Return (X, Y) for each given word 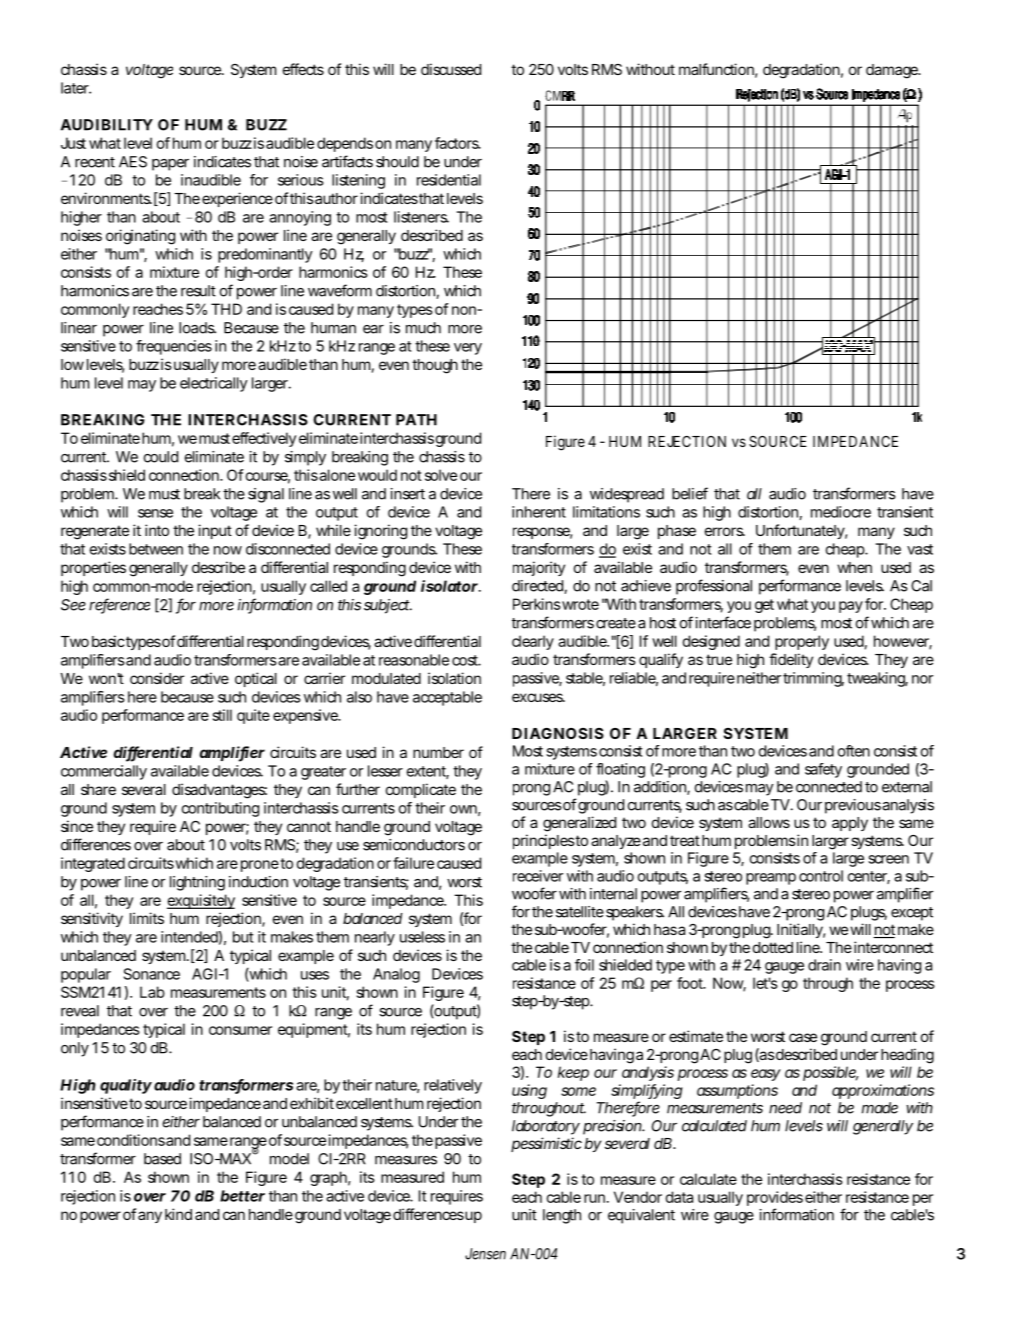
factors (458, 143)
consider (157, 678)
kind (178, 1214)
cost (466, 660)
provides (775, 1200)
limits (147, 918)
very (468, 349)
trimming (813, 679)
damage (893, 71)
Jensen (485, 1254)
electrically (214, 384)
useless (422, 937)
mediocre (841, 512)
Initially (801, 930)
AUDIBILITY (107, 125)
